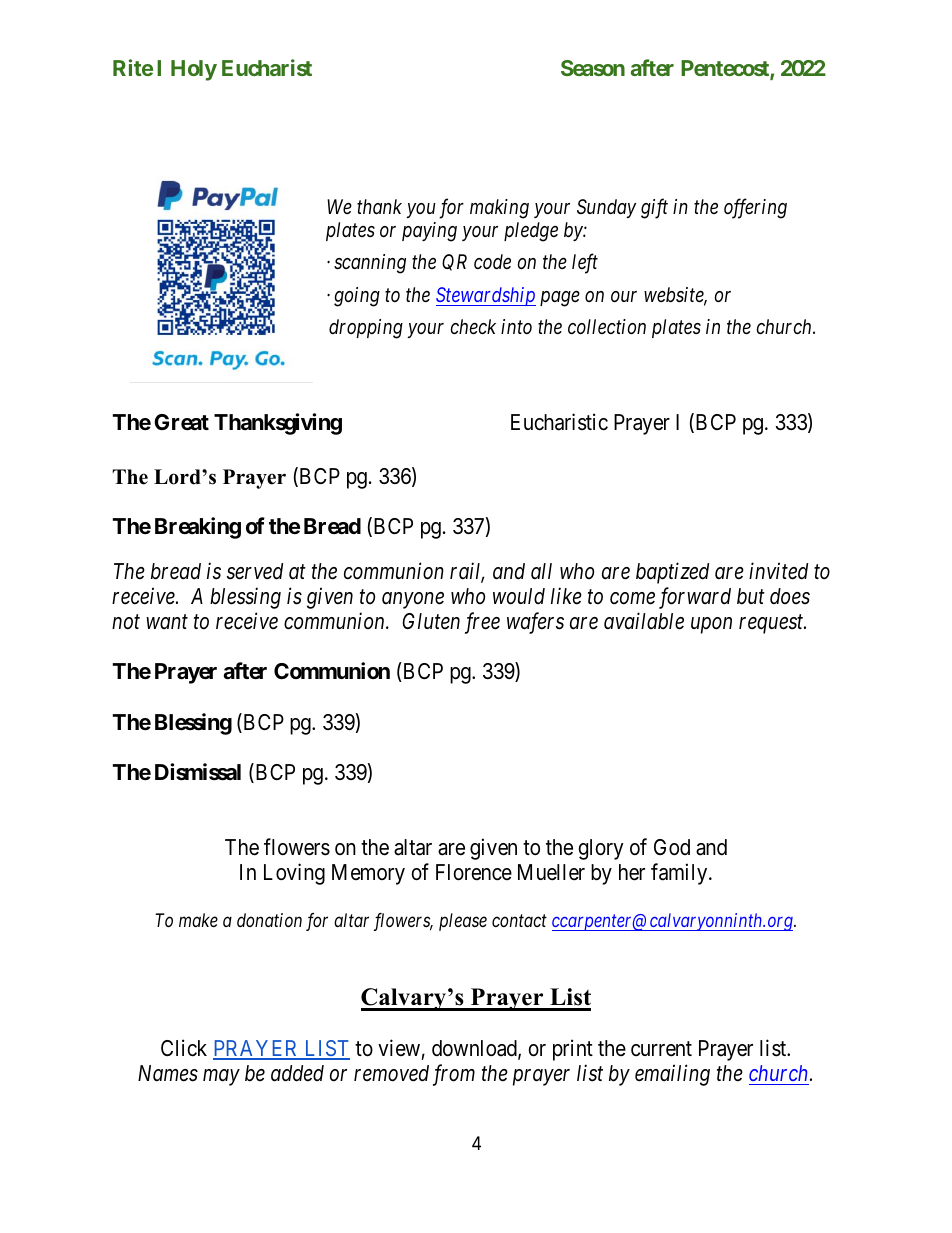 This screenshot has height=1233, width=952. Describe the element at coordinates (474, 872) in the screenshot. I see `Florence` at that location.
